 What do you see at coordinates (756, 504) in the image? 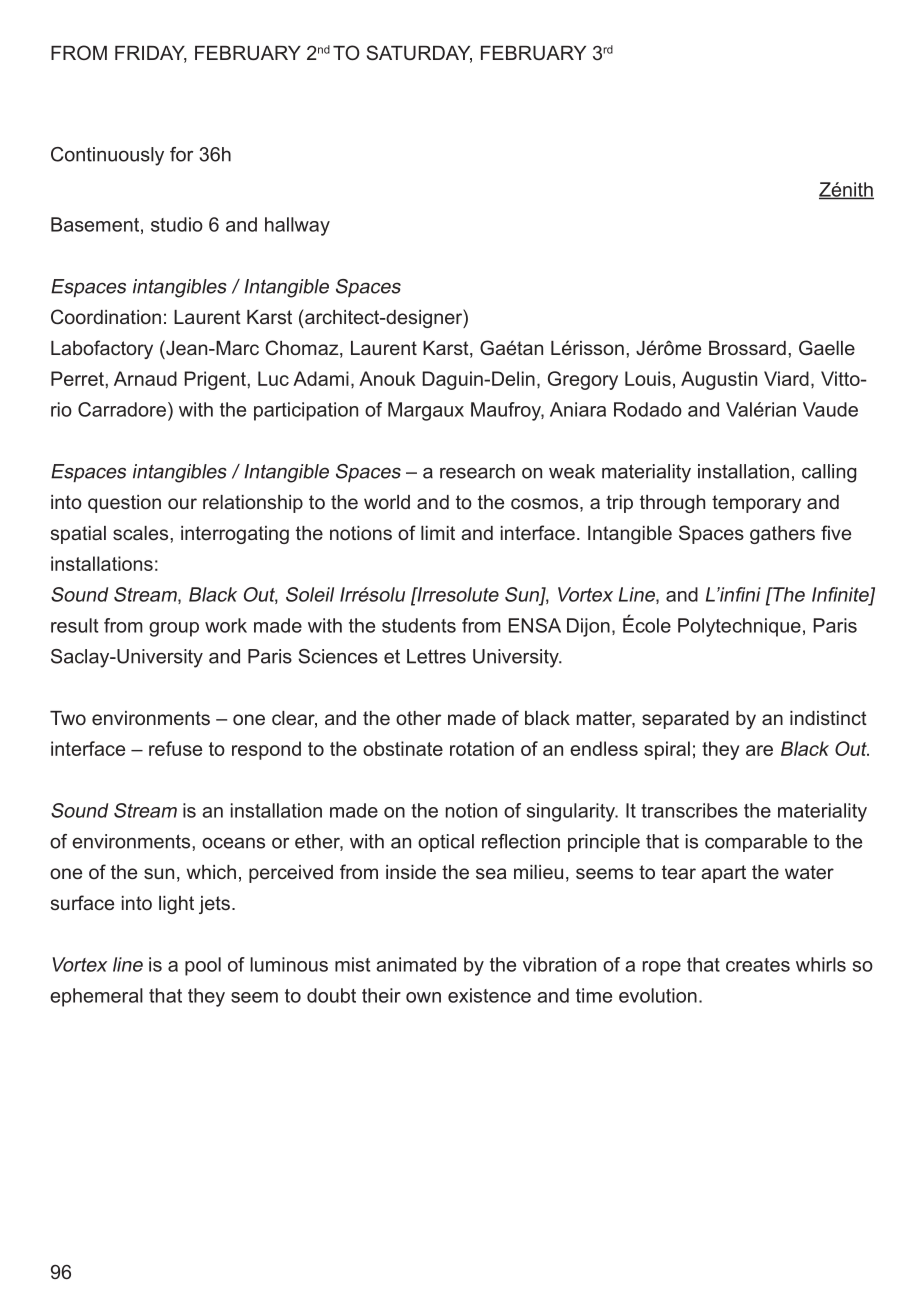
I see `temporary` at bounding box center [756, 504].
